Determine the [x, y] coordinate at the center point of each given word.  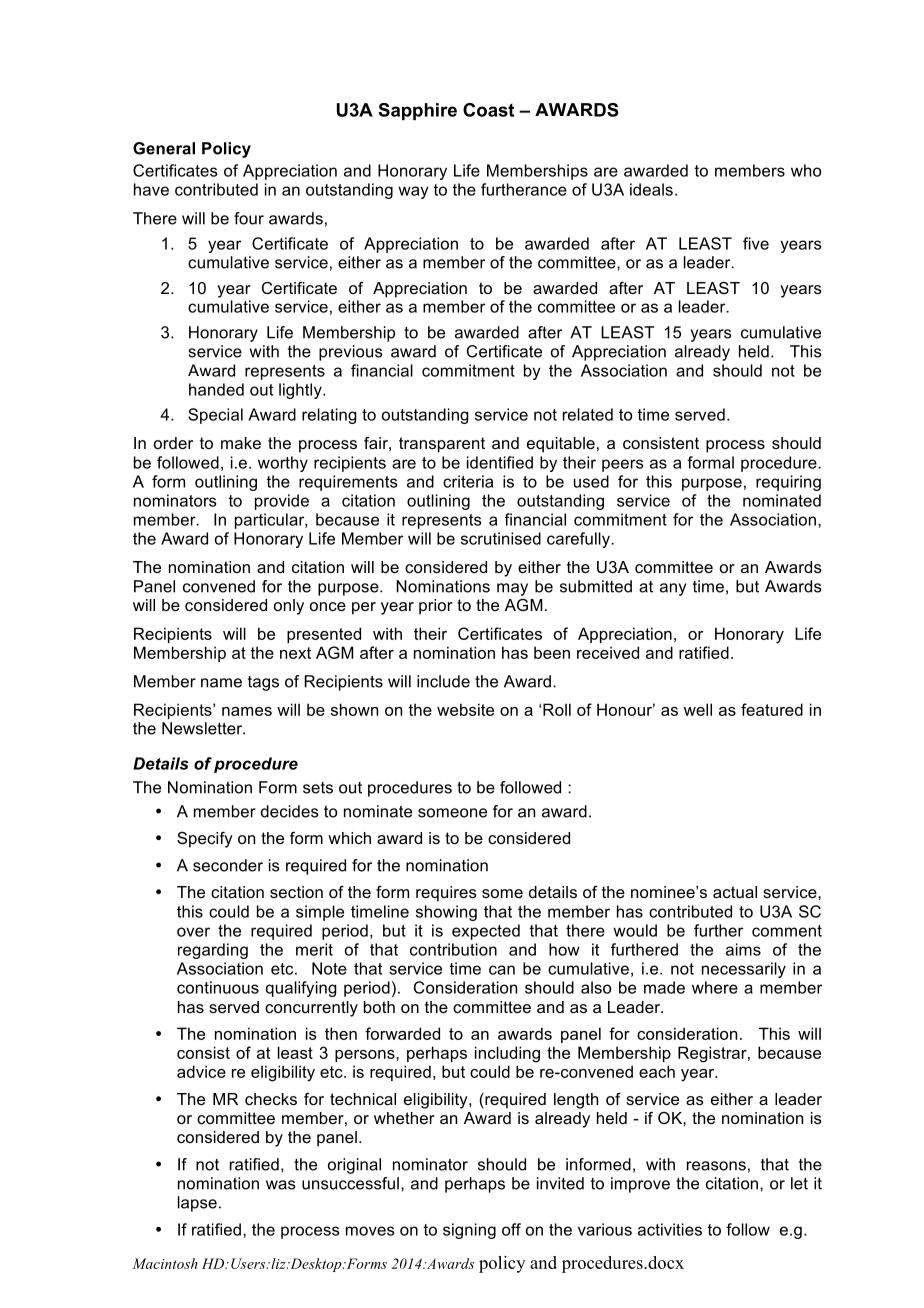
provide [282, 502]
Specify [205, 840]
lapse [197, 1204]
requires [446, 894]
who [806, 170]
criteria [468, 481]
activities [670, 1229]
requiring [788, 483]
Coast [488, 110]
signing [469, 1231]
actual [735, 892]
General [164, 148]
